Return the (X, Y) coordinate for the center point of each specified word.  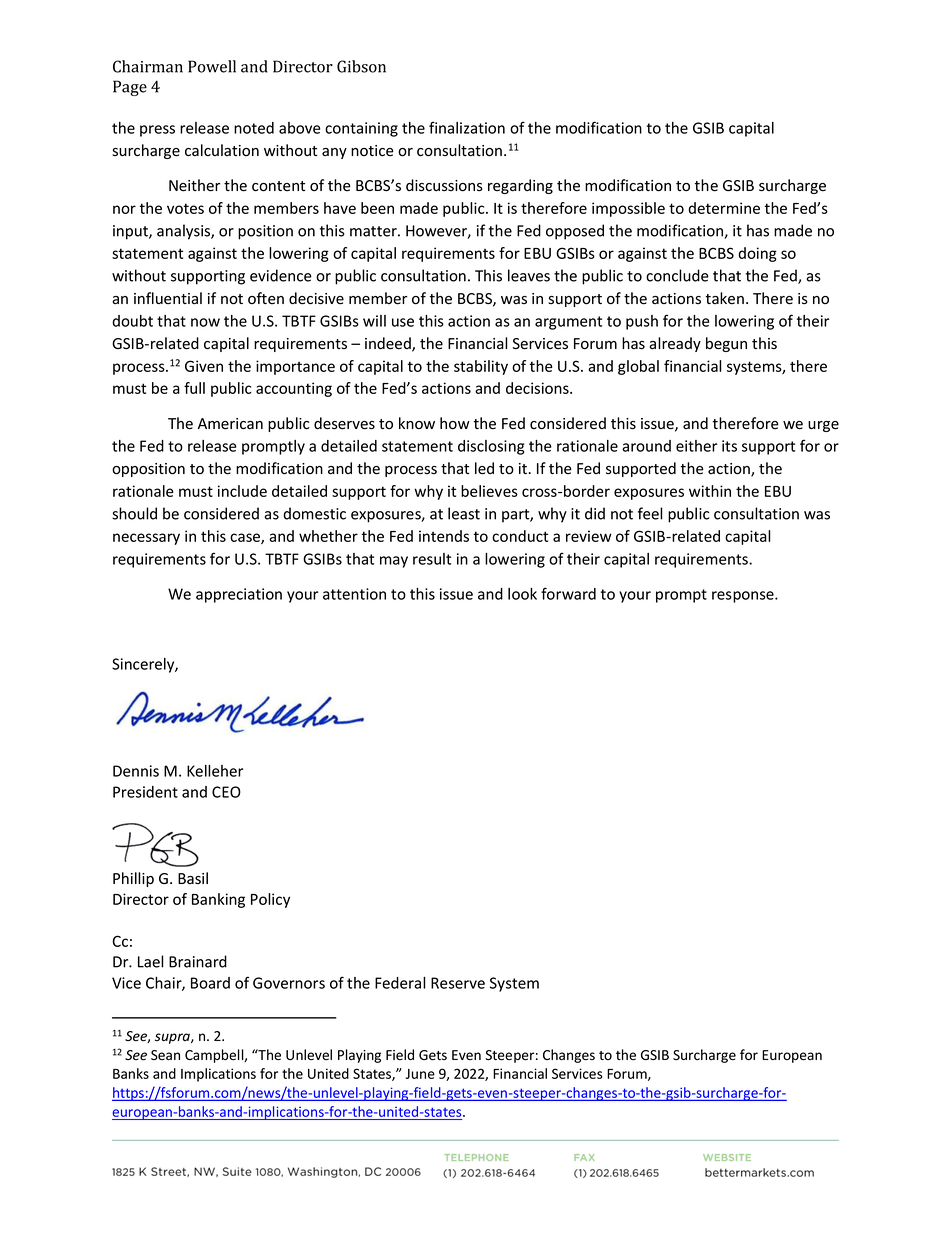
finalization (467, 127)
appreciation (239, 595)
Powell (212, 66)
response (744, 597)
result (432, 559)
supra (173, 1038)
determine (724, 208)
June (420, 1074)
